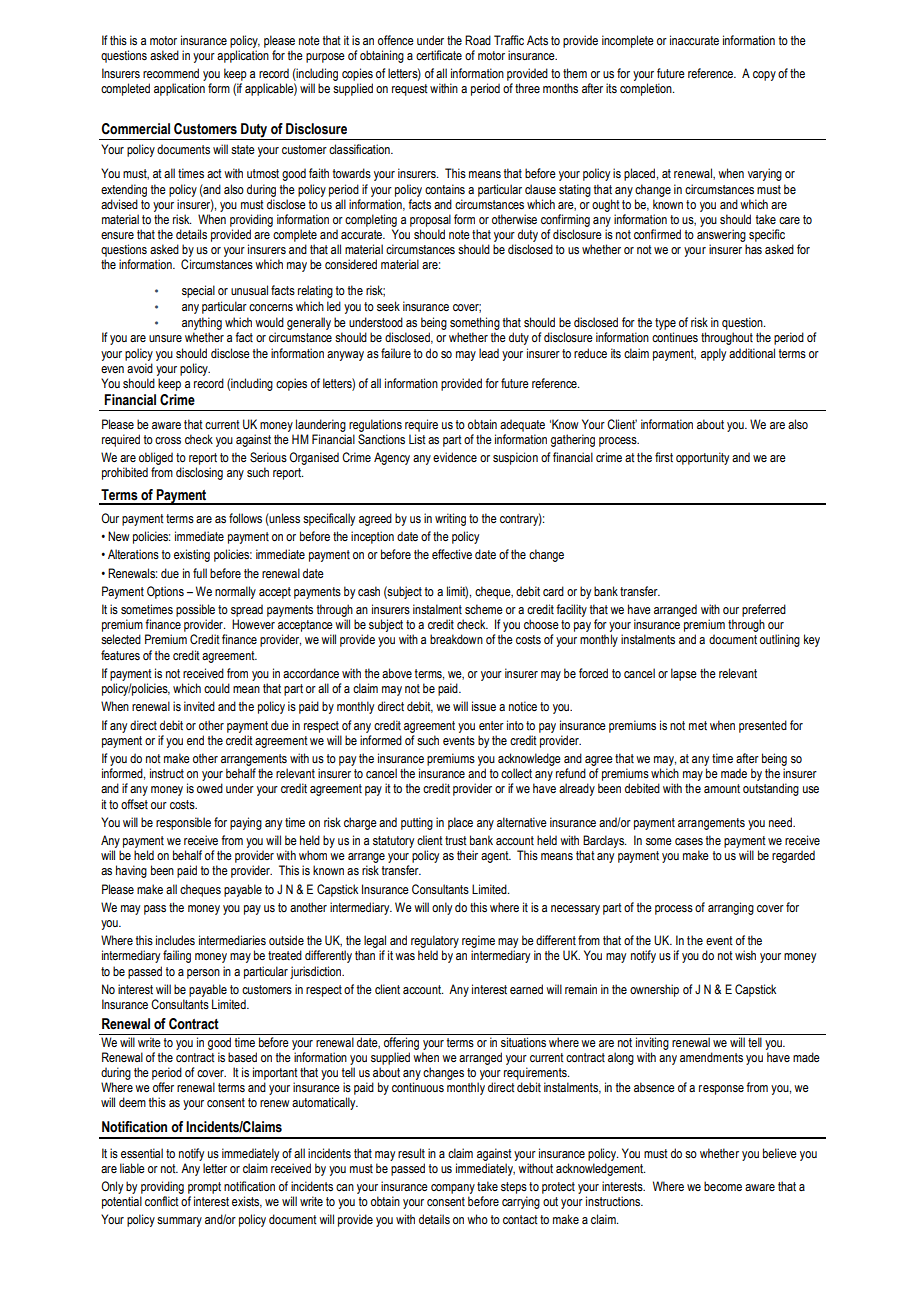 The width and height of the image is (924, 1308). What do you see at coordinates (199, 473) in the image?
I see `disclosing` at bounding box center [199, 473].
